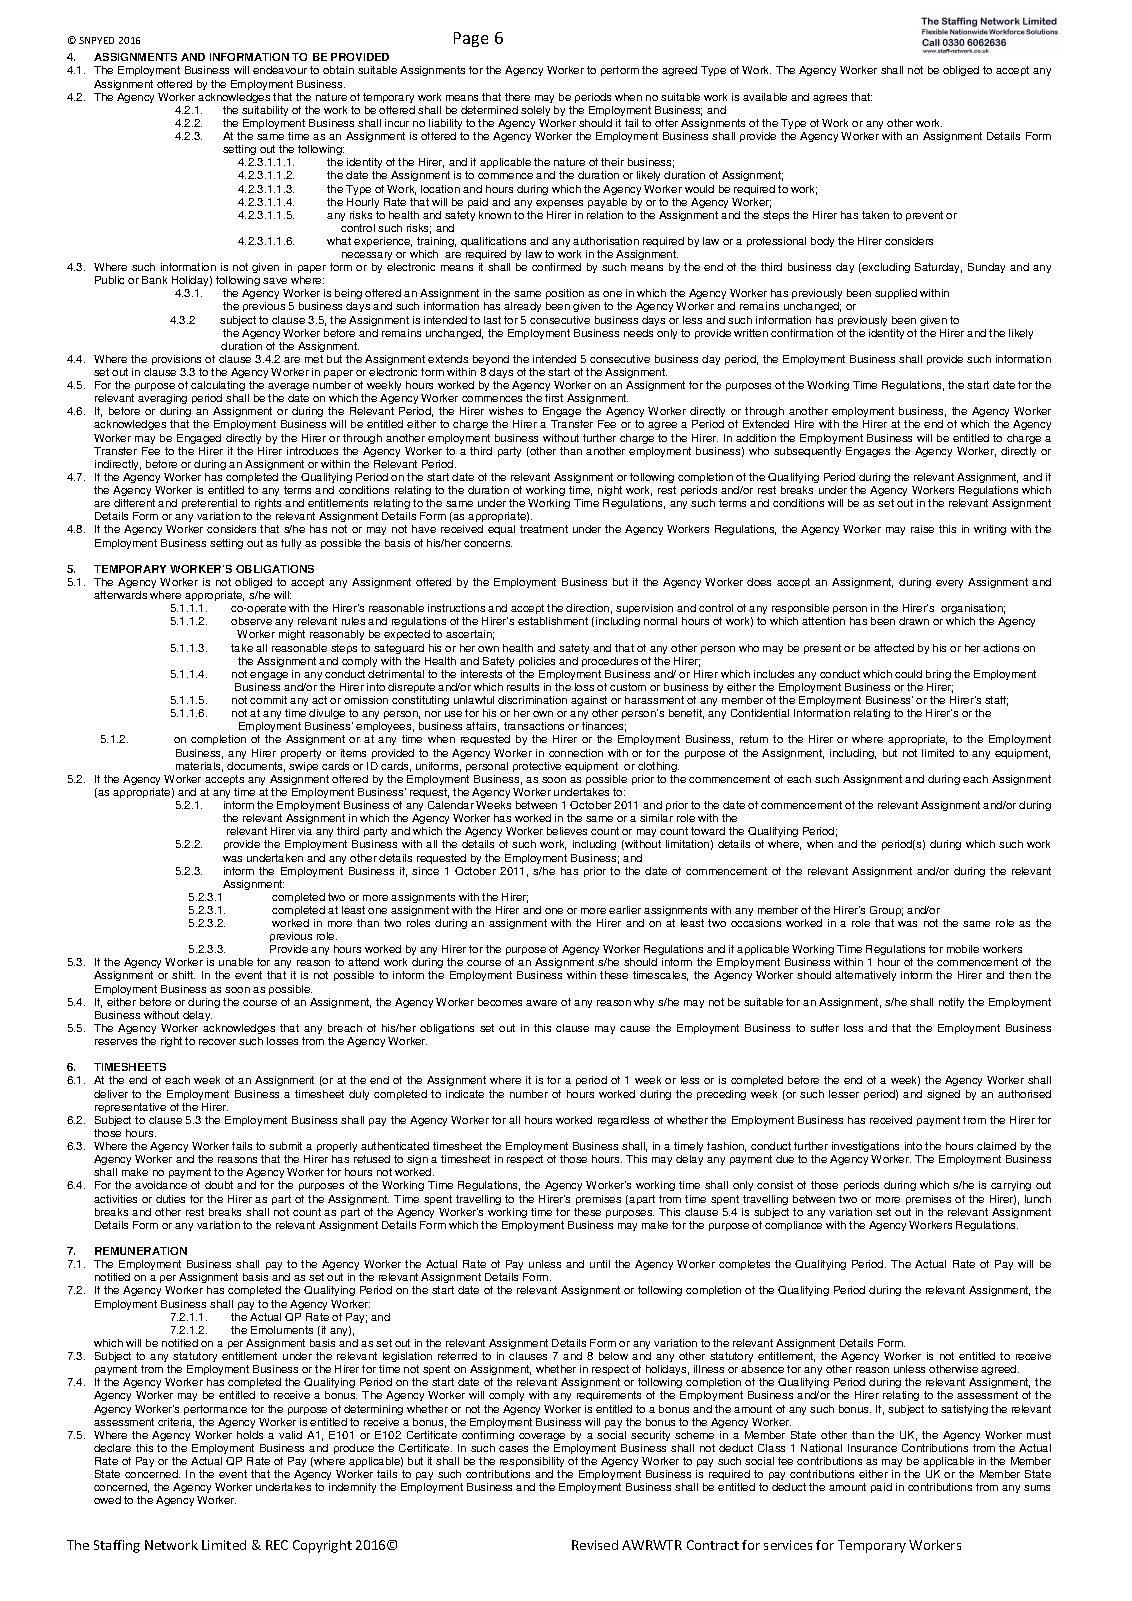  Describe the element at coordinates (595, 1545) in the document. I see `Revised` at that location.
